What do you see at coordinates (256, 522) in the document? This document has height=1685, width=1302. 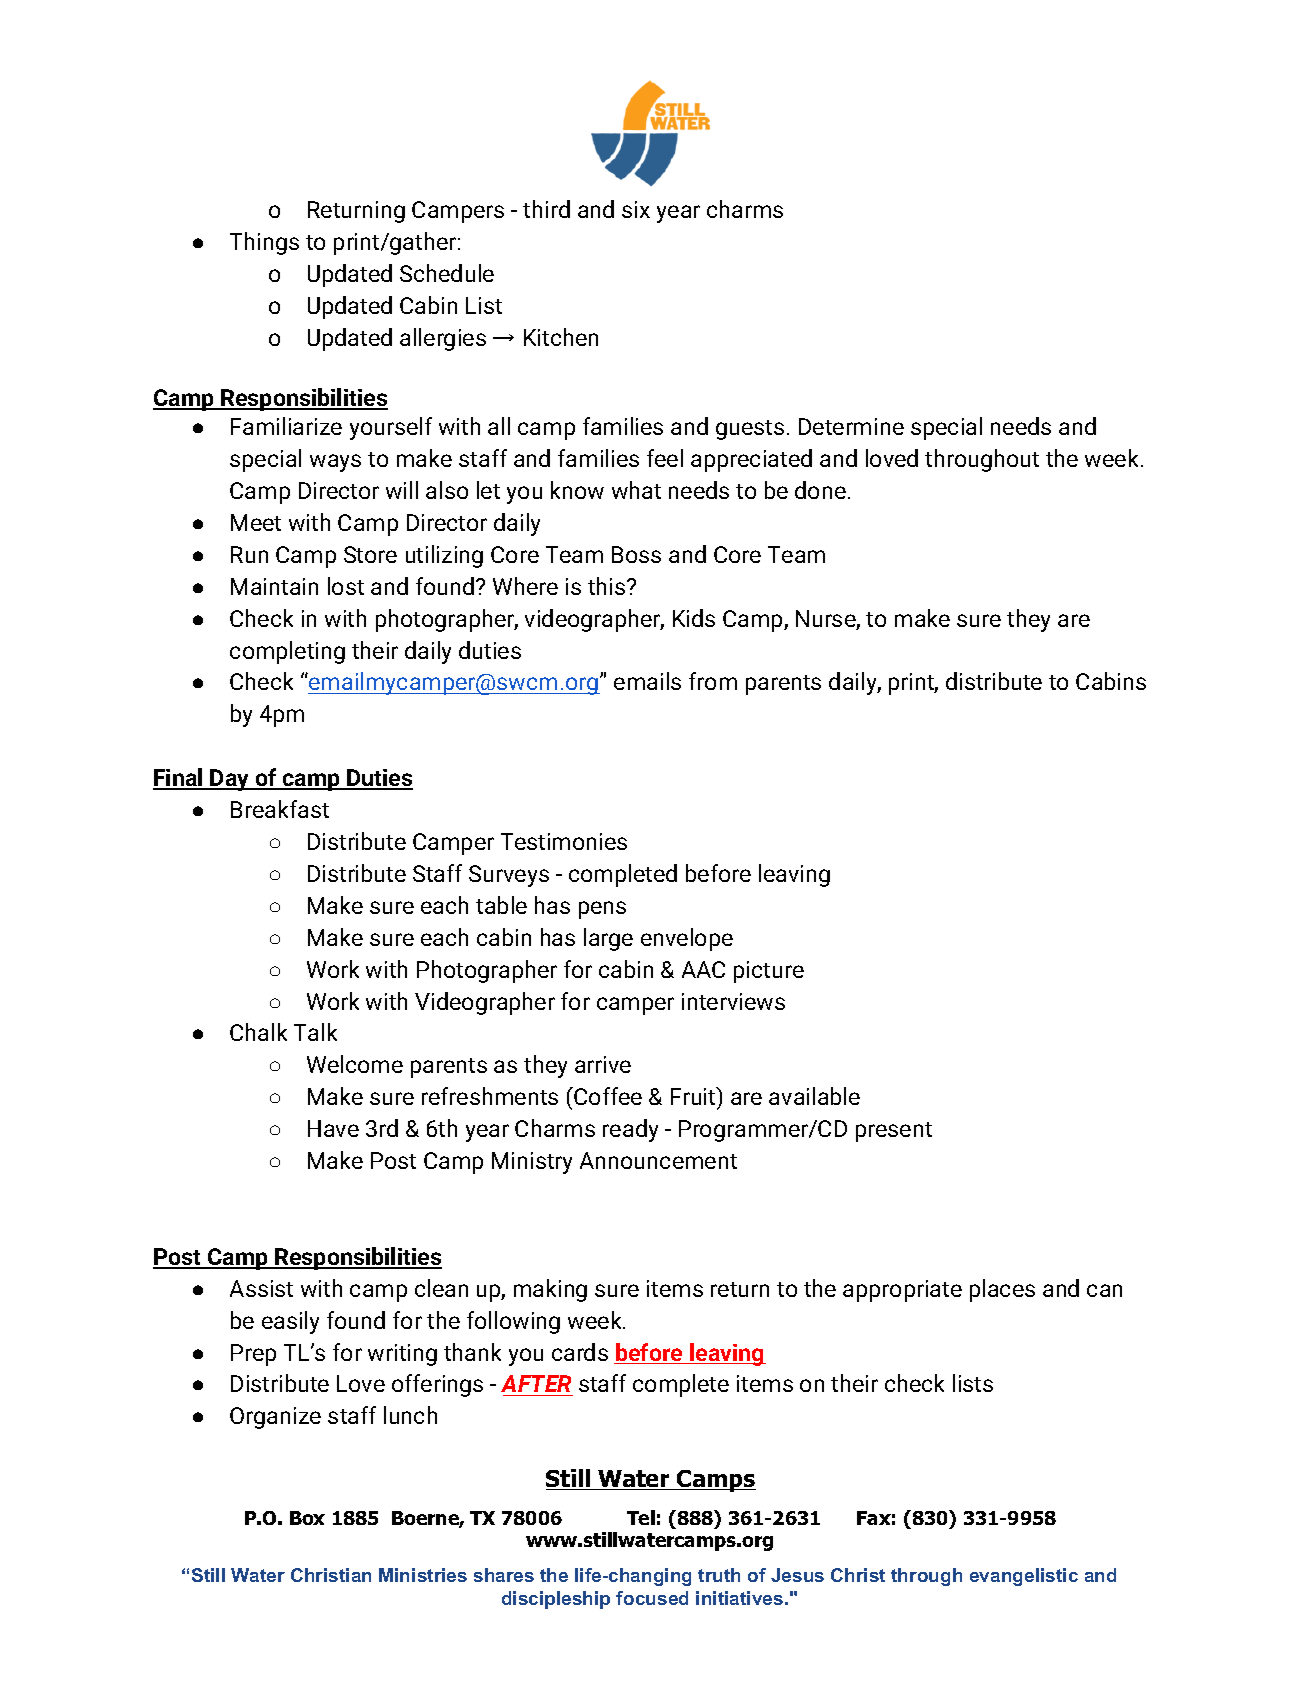 I see `Meet` at bounding box center [256, 522].
